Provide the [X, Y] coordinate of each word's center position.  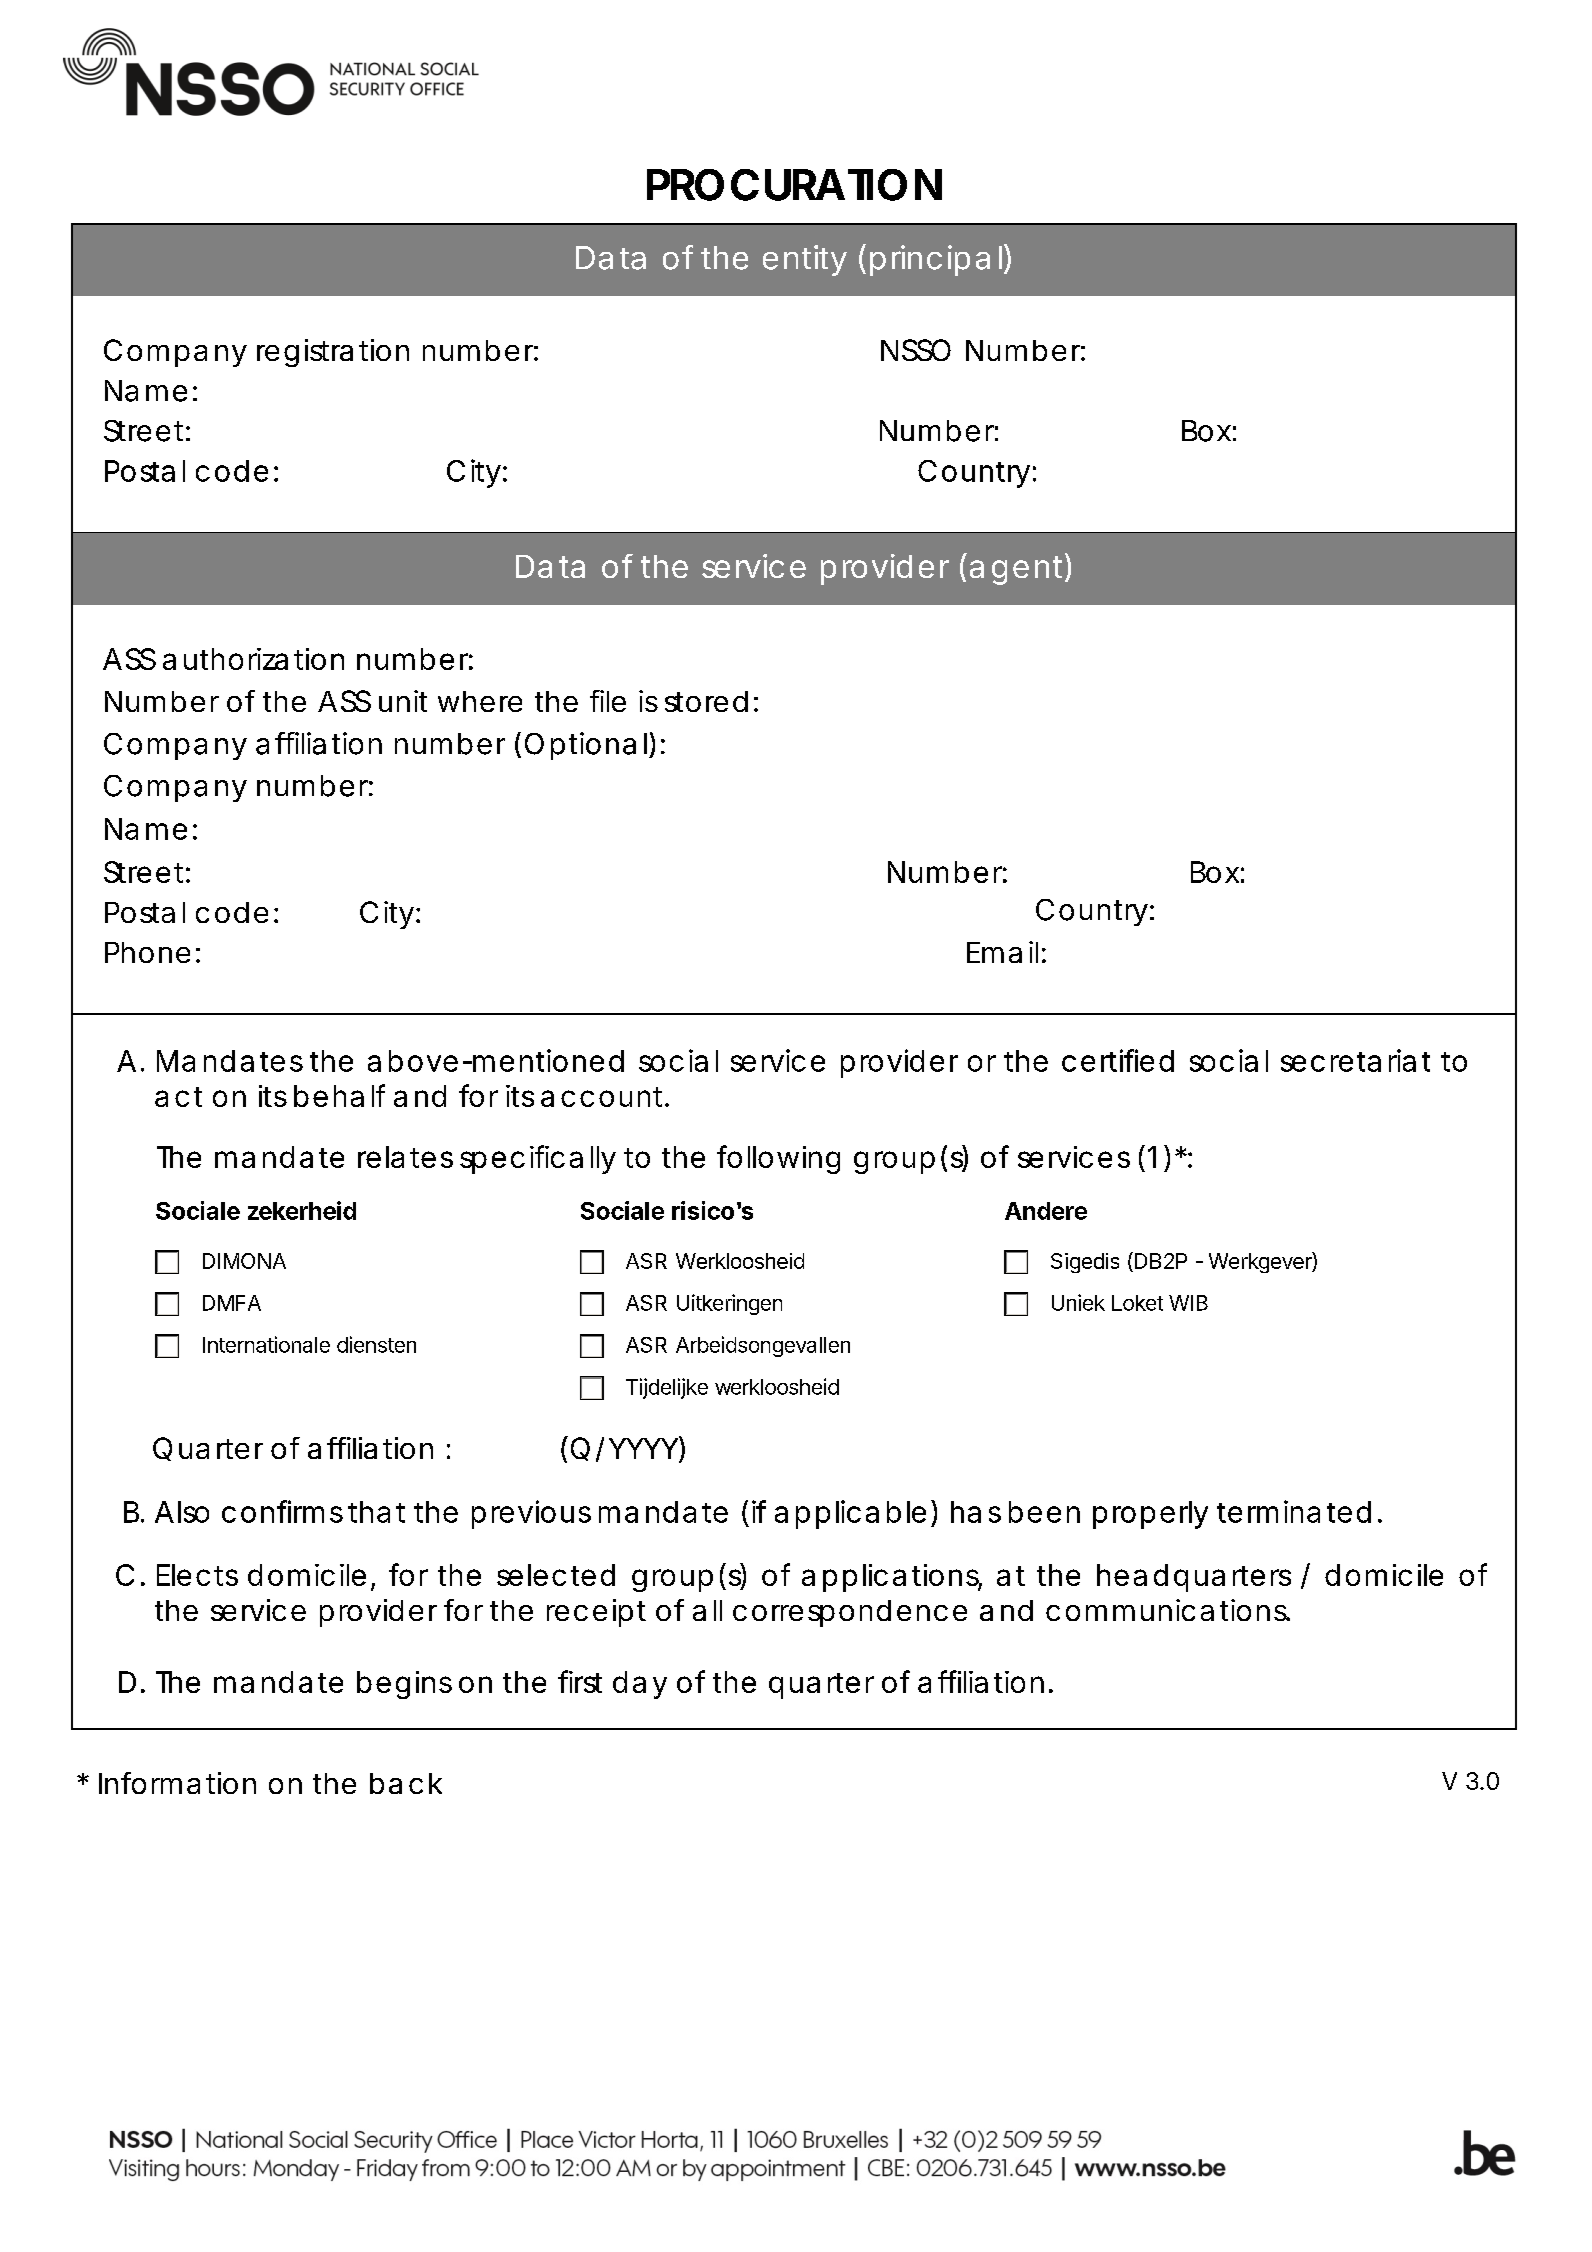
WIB [1188, 1303]
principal [936, 260]
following [778, 1159]
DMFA [232, 1303]
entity [805, 260]
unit [403, 701]
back [406, 1783]
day [640, 1685]
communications [1167, 1610]
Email [1002, 952]
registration [333, 353]
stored [706, 701]
